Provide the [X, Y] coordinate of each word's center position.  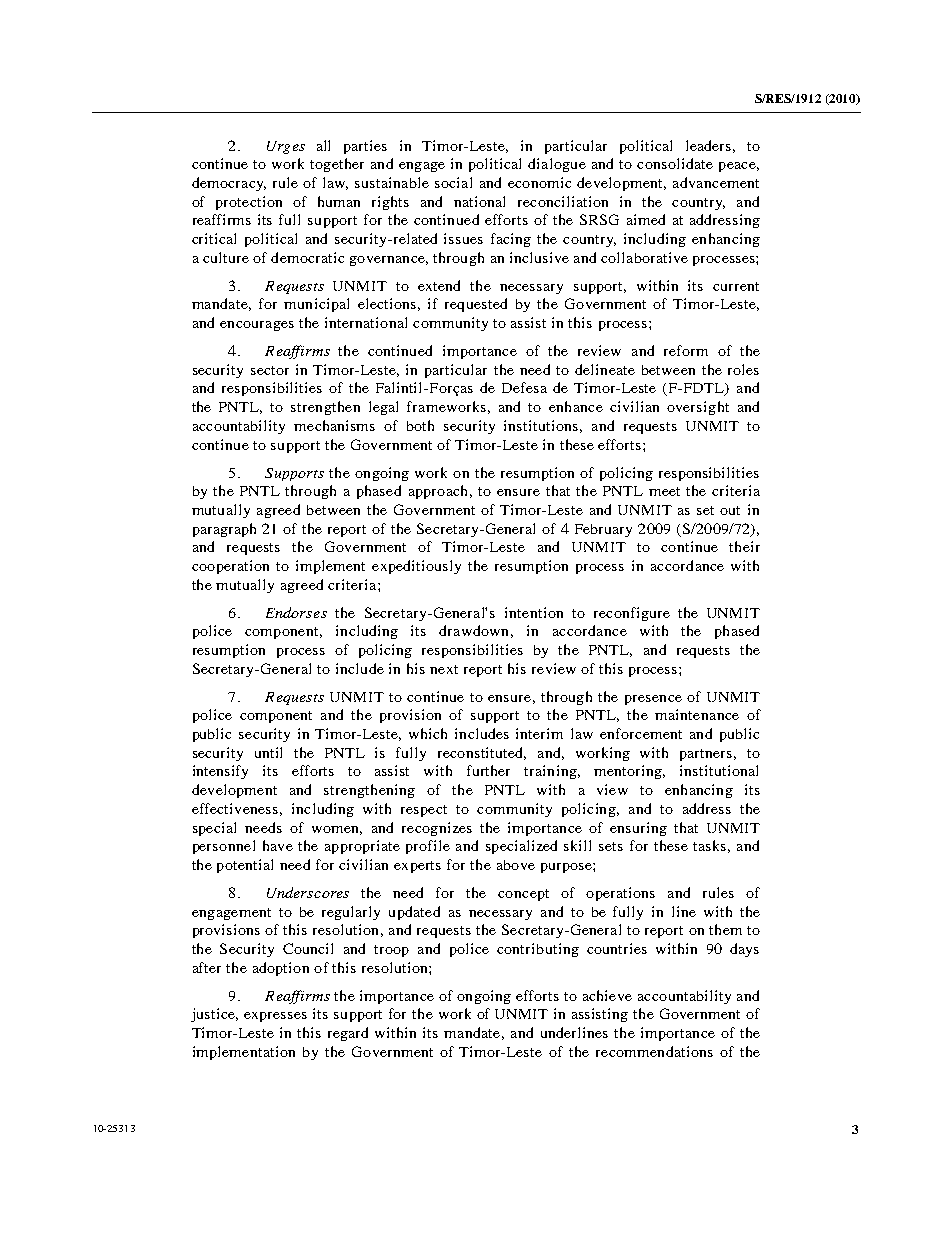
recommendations [654, 1051]
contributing [538, 950]
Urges [286, 147]
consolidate [675, 163]
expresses [275, 1017]
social [453, 182]
